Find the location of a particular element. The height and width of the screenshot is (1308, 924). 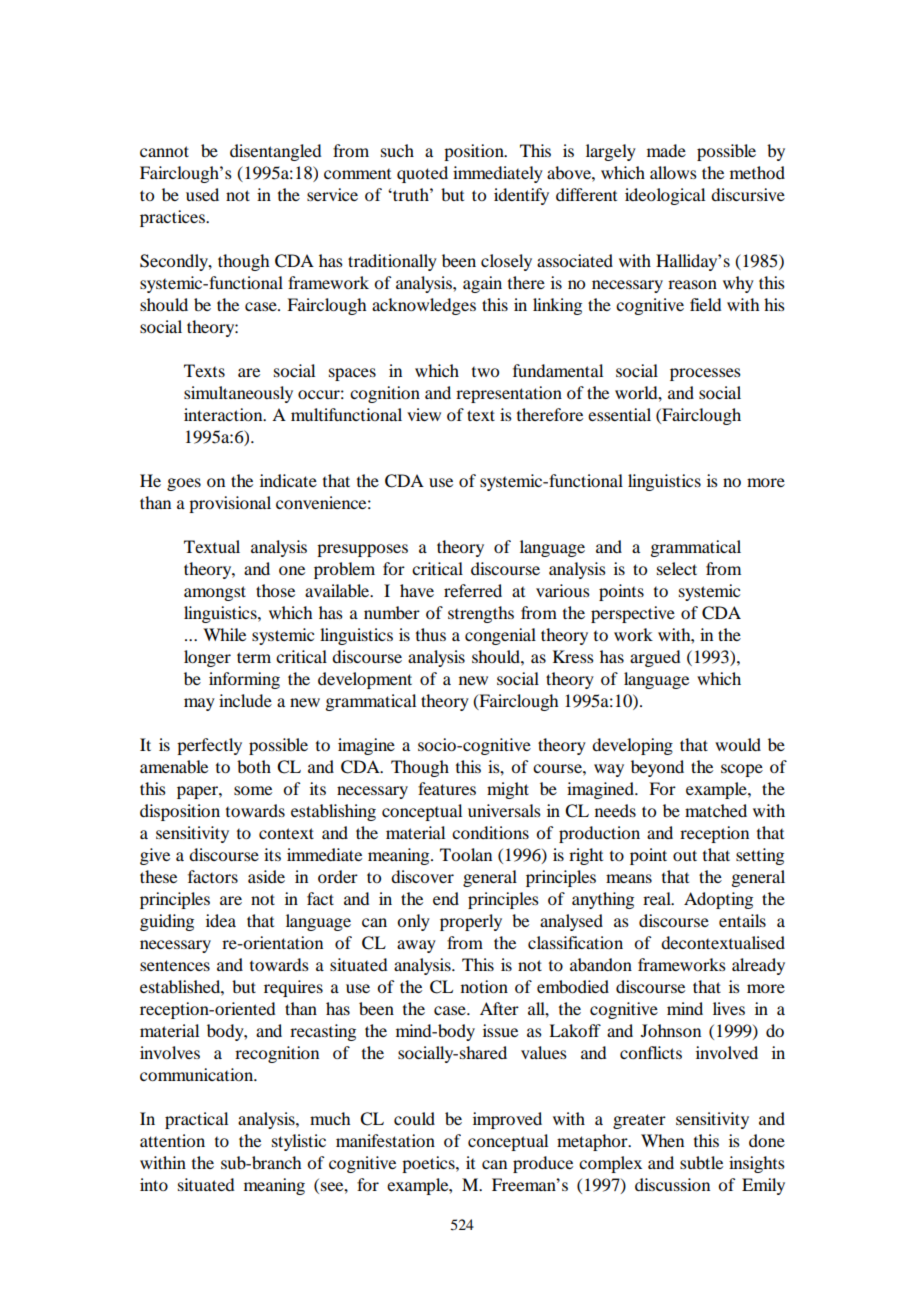

provisional is located at coordinates (230, 504).
